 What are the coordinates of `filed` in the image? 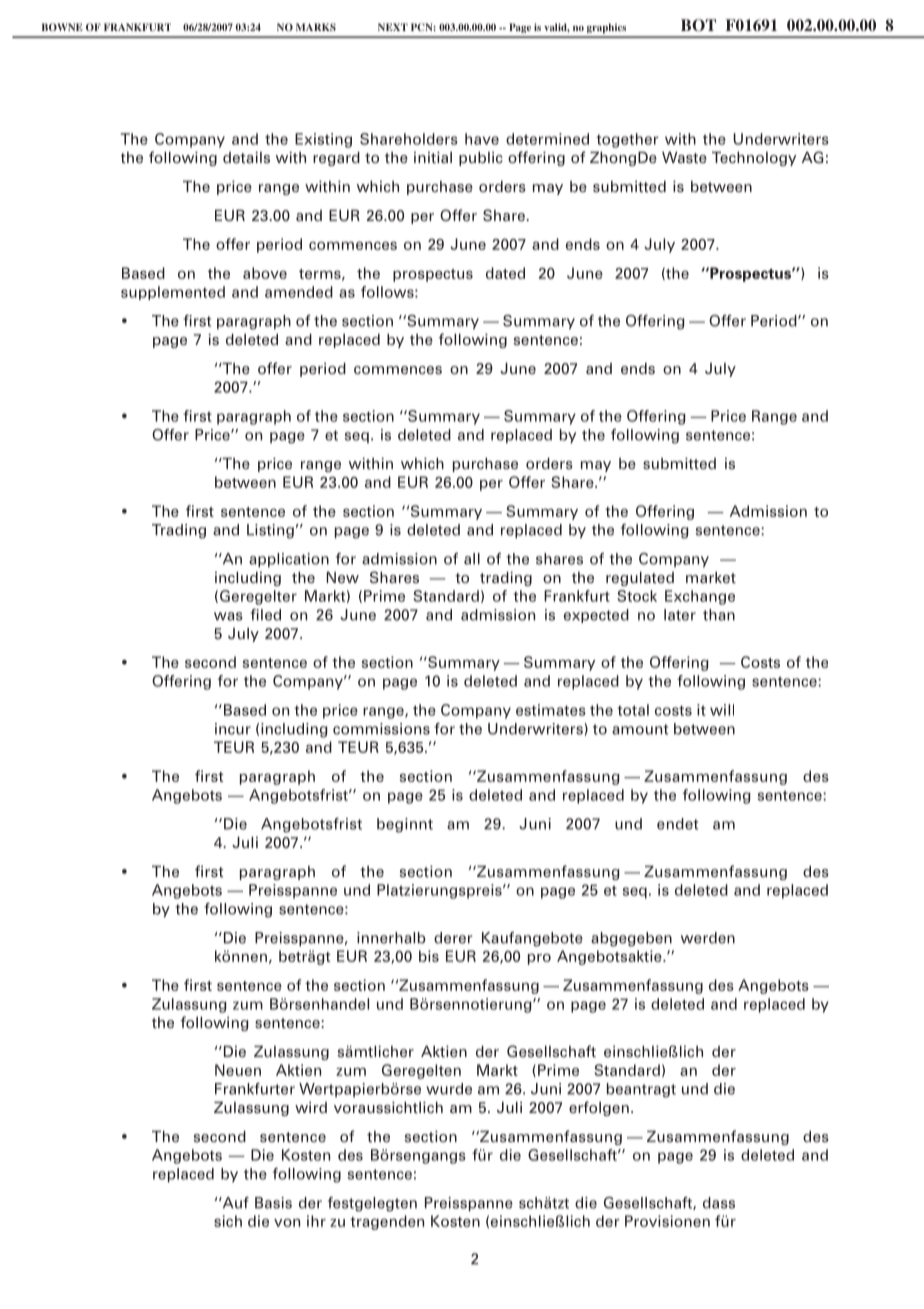 It's located at (265, 615).
